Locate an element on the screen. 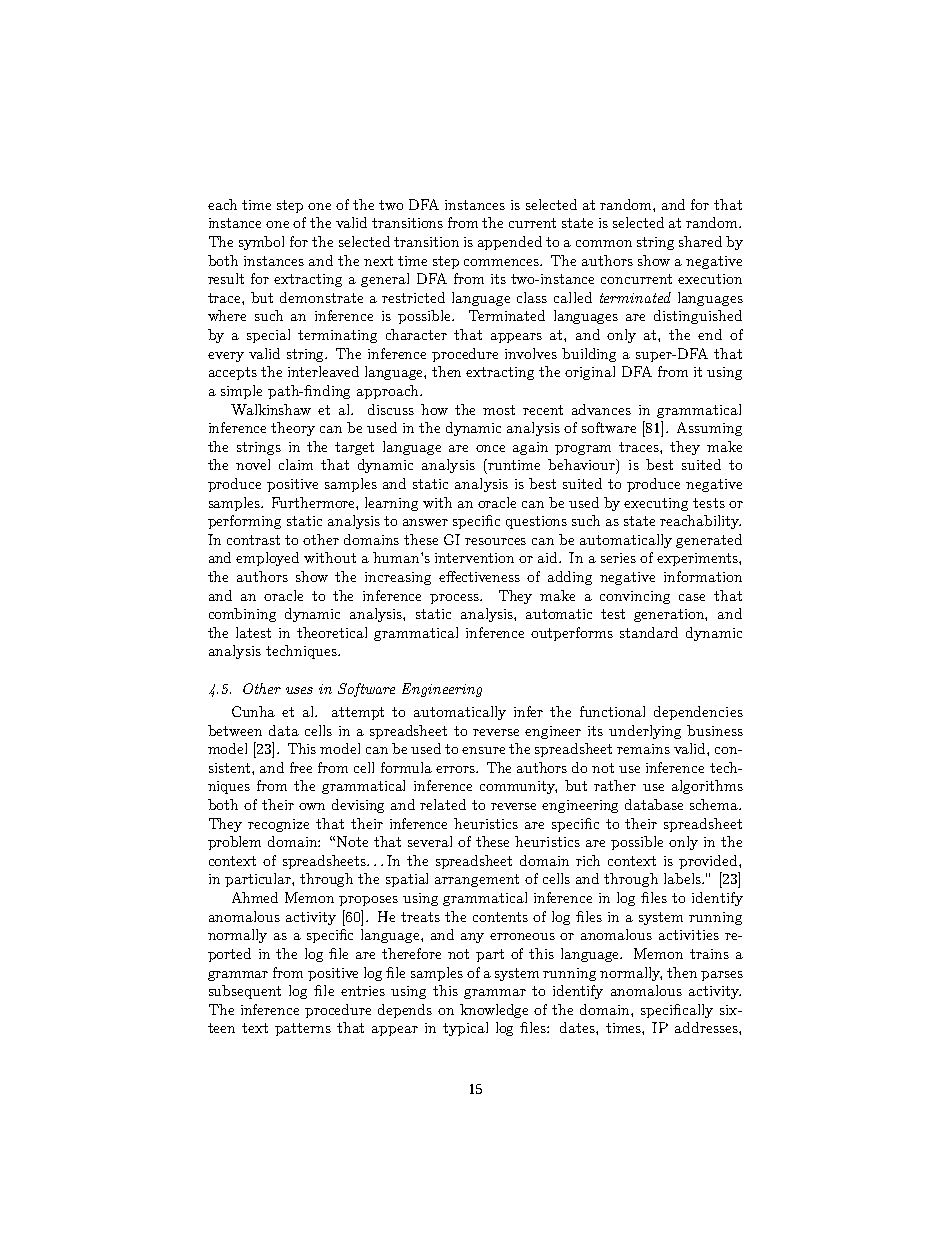  Assuming is located at coordinates (709, 429).
